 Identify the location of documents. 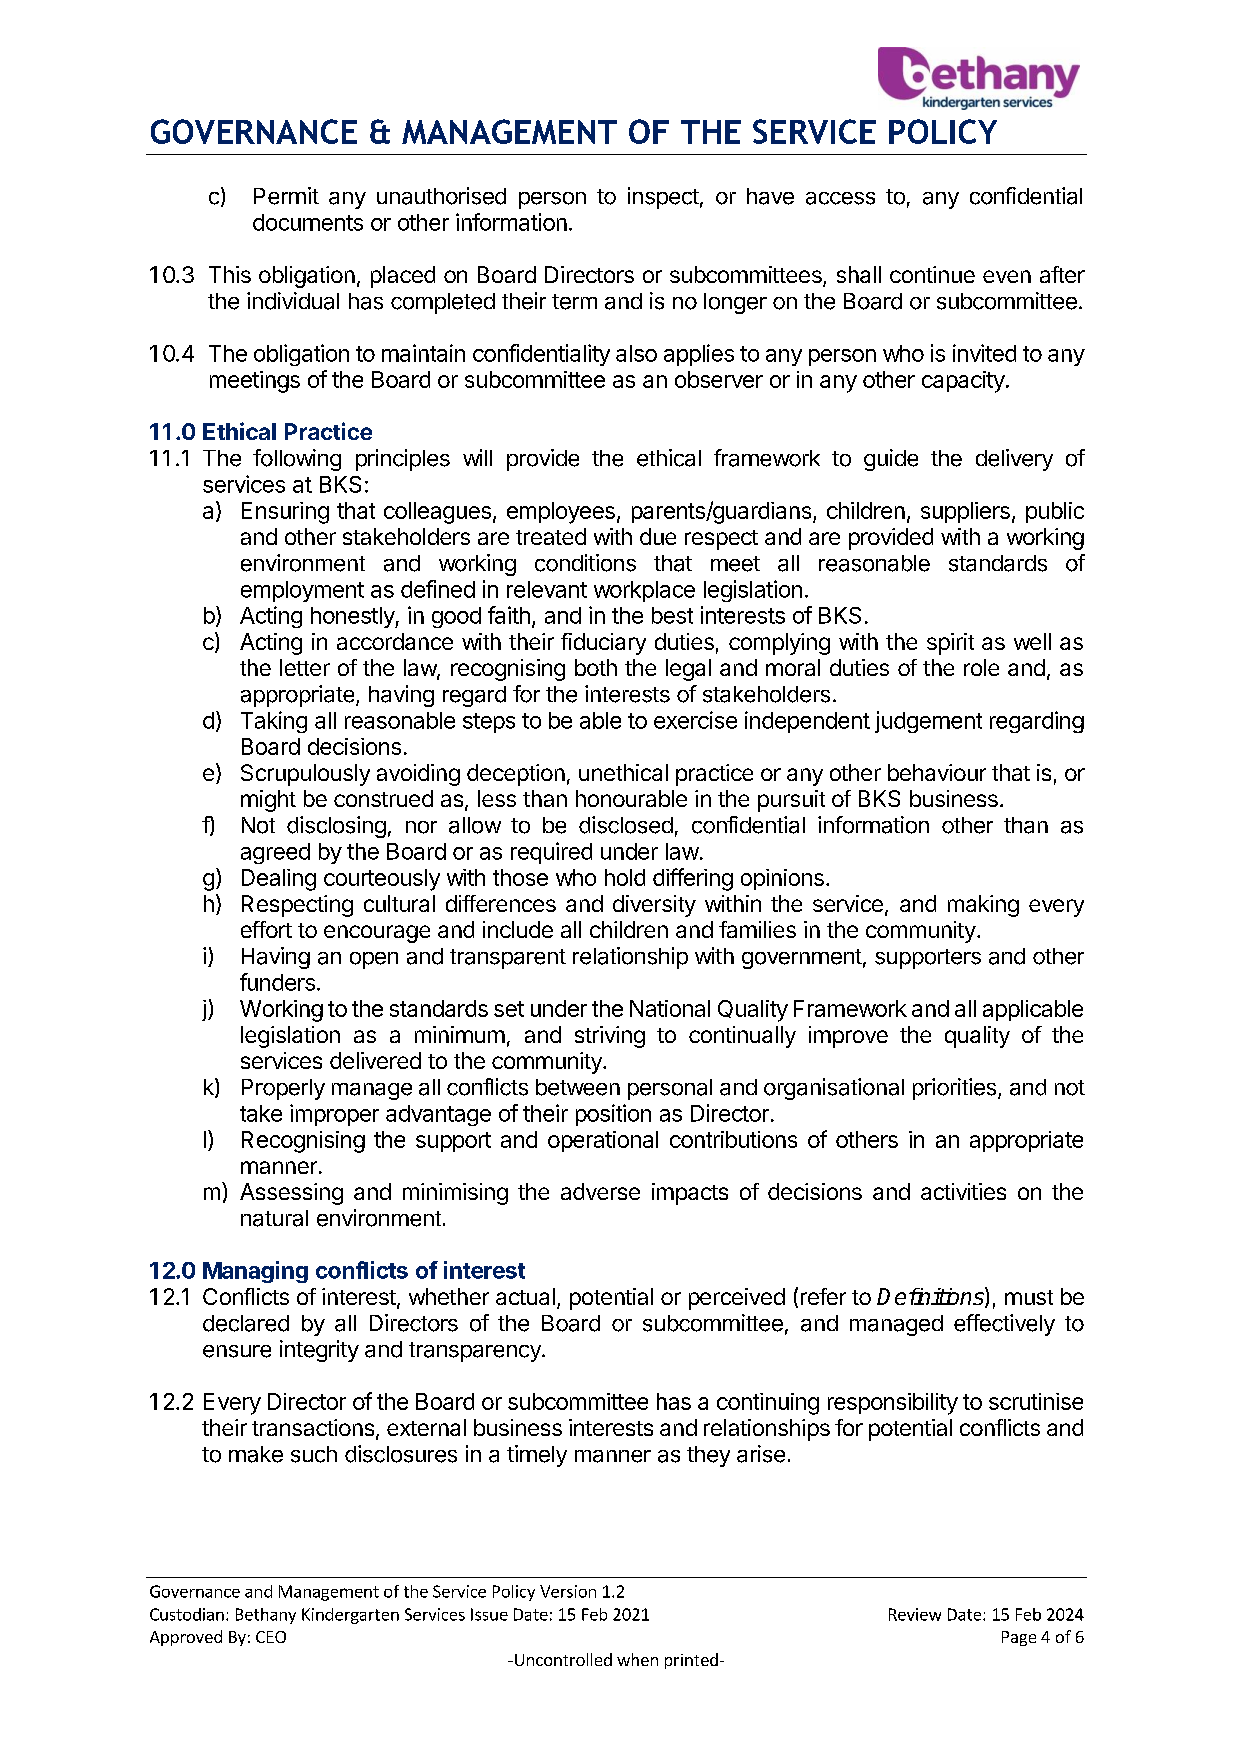
(308, 222).
